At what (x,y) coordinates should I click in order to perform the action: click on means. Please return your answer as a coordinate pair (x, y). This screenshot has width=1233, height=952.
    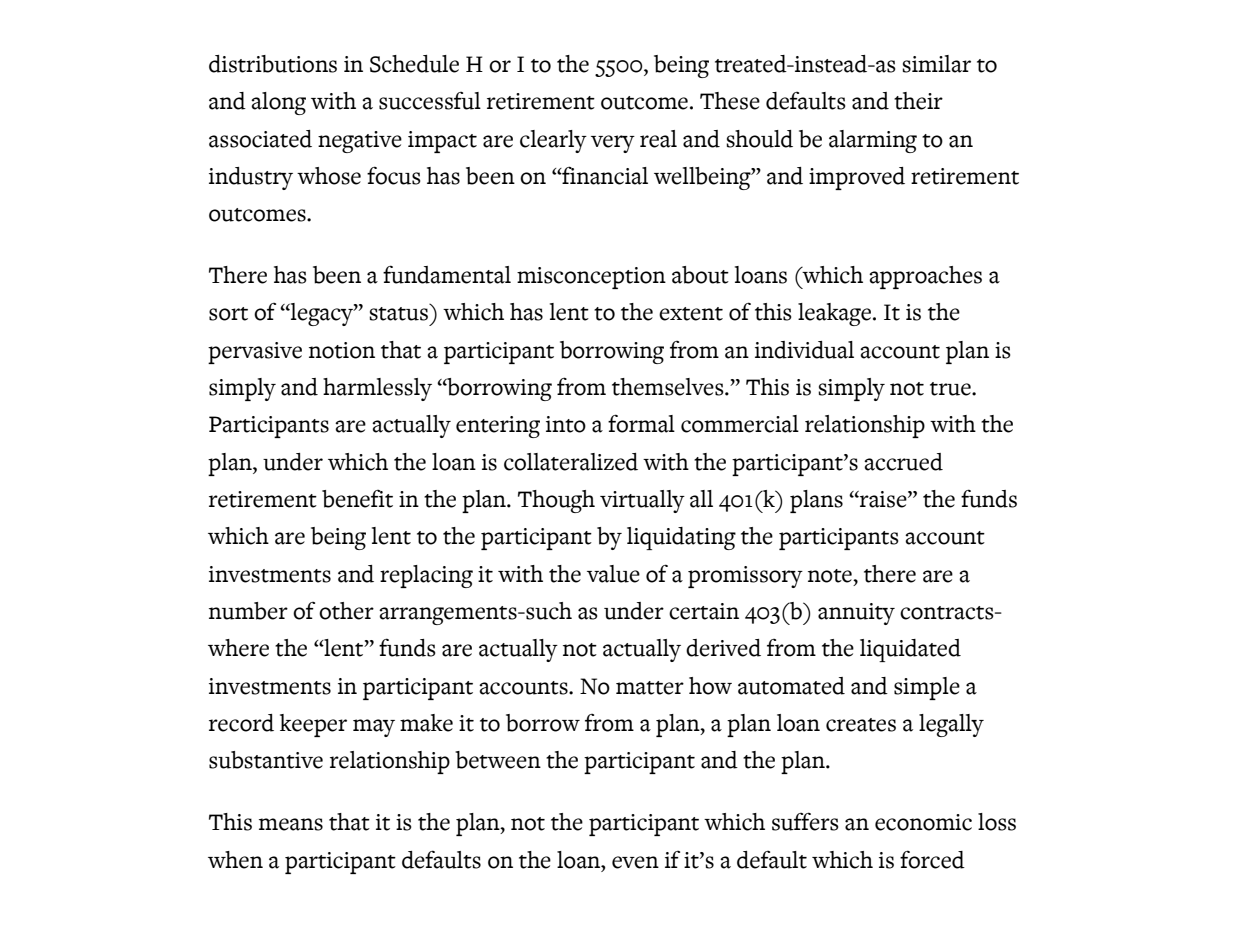
    Looking at the image, I should click on (291, 824).
